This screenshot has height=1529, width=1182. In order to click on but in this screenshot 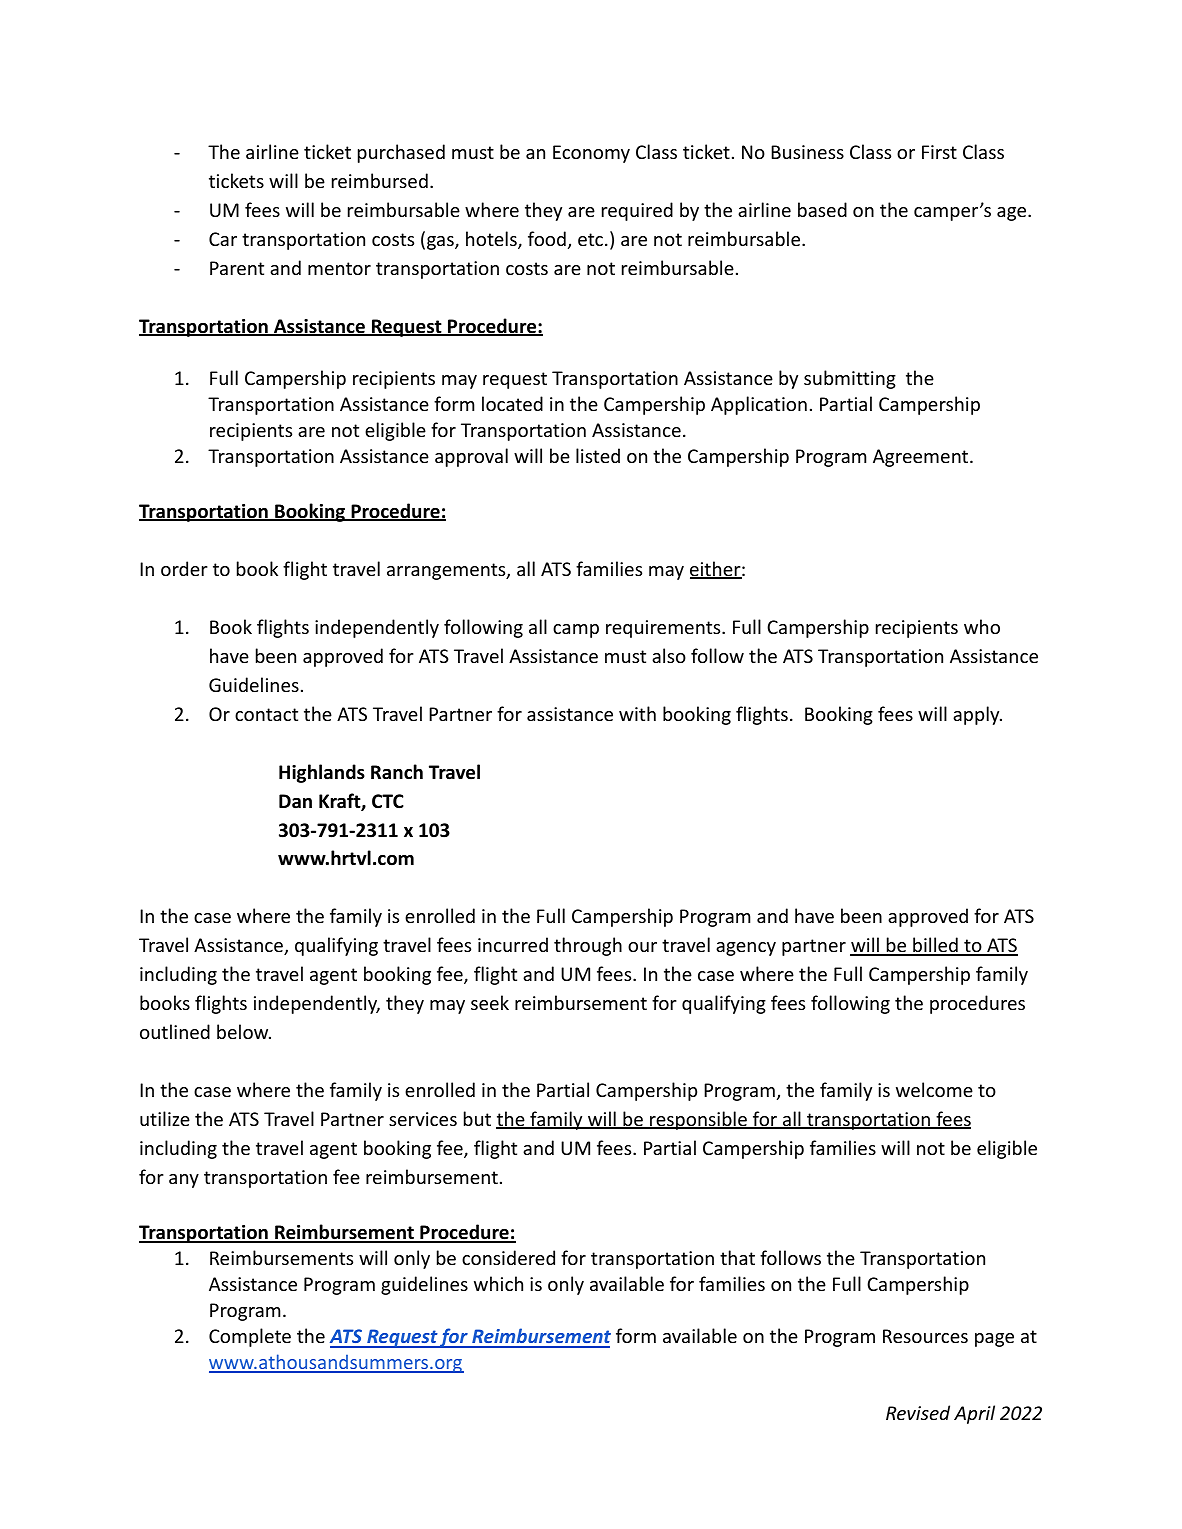, I will do `click(477, 1118)`.
